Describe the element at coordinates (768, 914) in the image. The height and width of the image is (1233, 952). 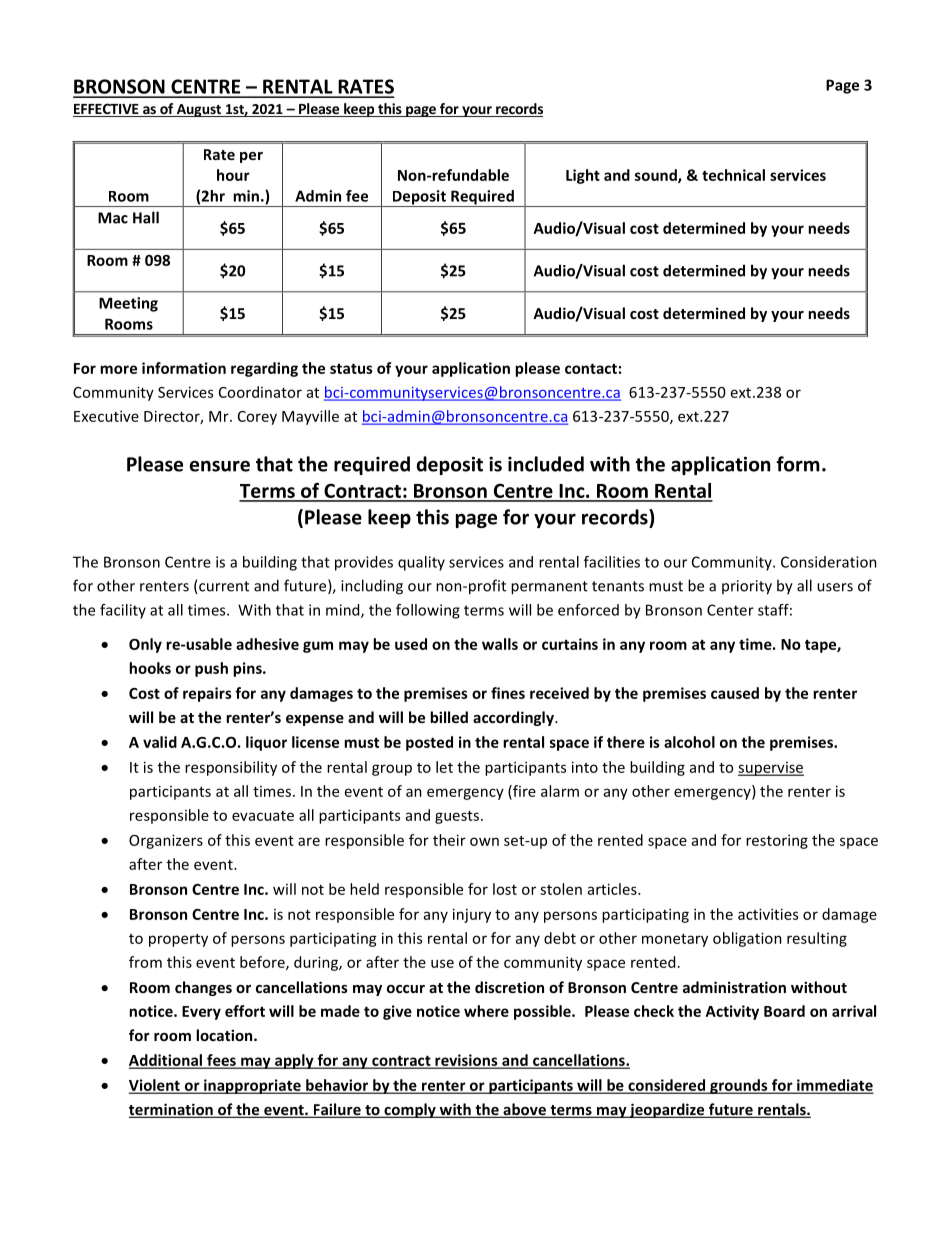
I see `activities` at that location.
